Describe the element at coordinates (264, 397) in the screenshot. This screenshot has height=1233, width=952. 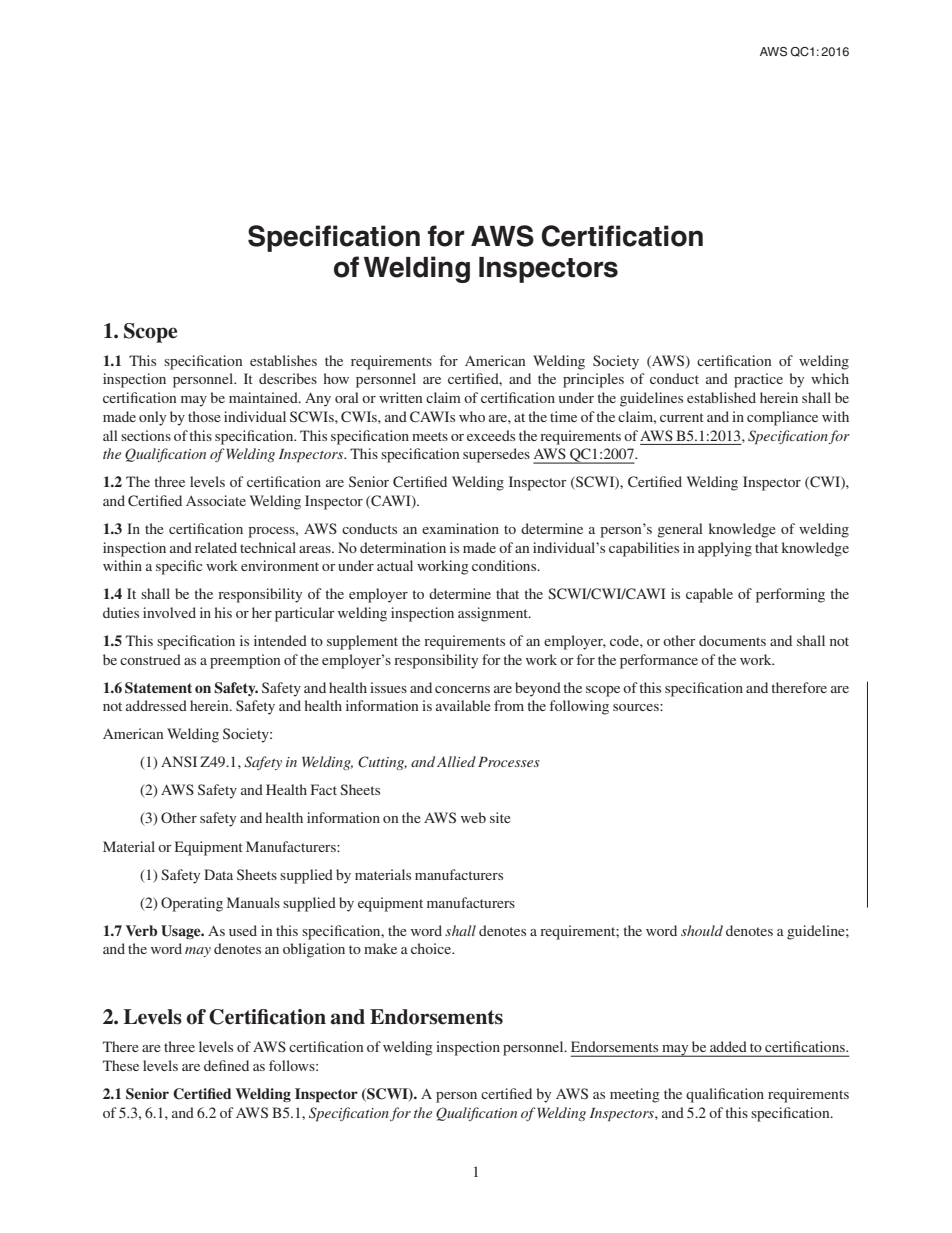
I see `maintained` at that location.
